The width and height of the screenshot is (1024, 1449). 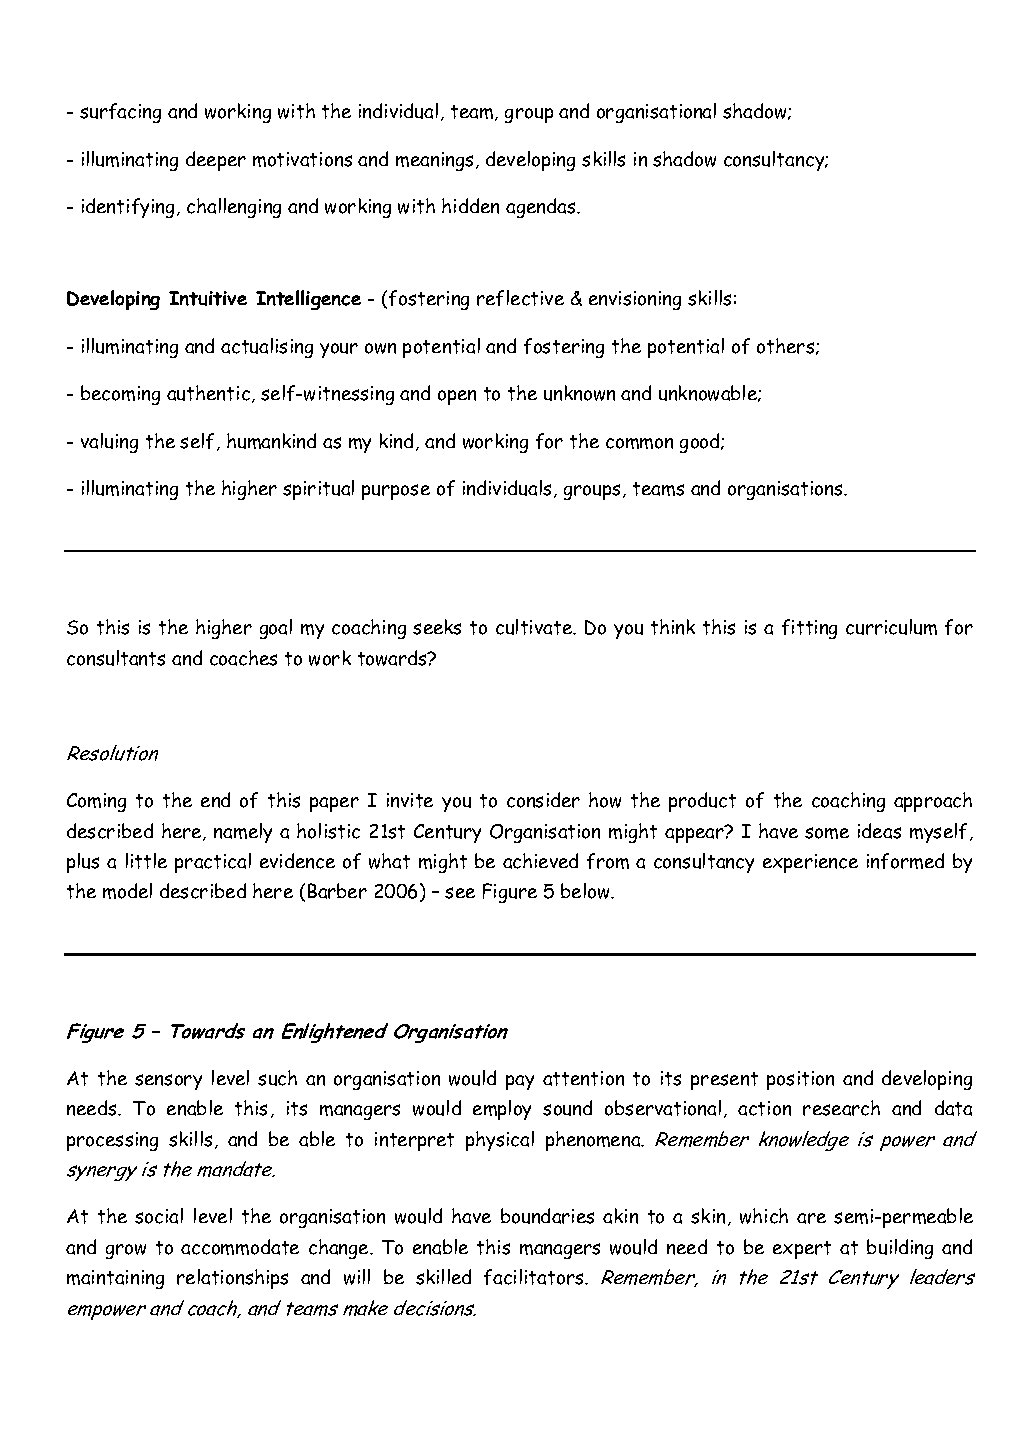 What do you see at coordinates (159, 1216) in the screenshot?
I see `social` at bounding box center [159, 1216].
